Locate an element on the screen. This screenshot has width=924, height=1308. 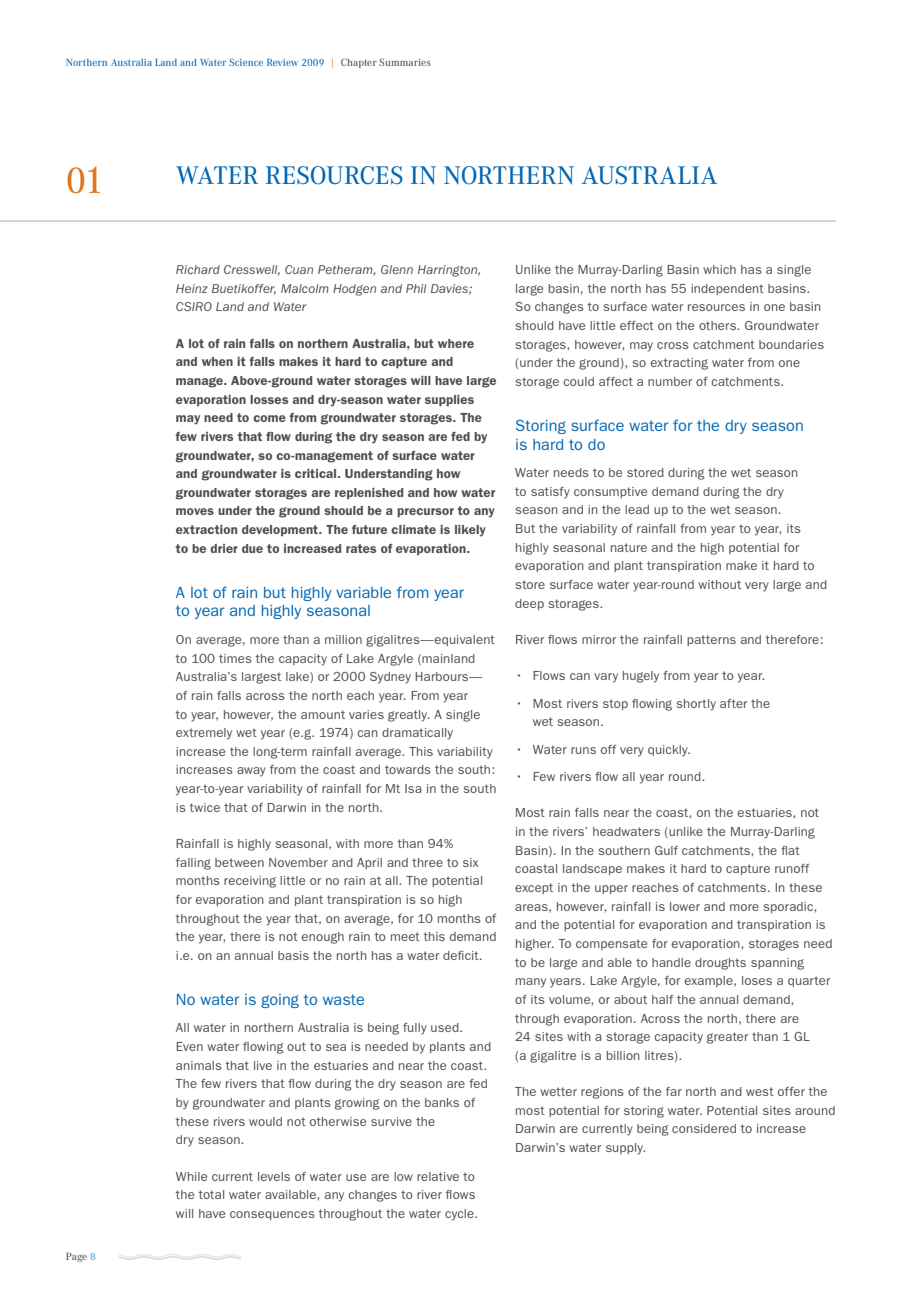
deficit is located at coordinates (462, 955).
